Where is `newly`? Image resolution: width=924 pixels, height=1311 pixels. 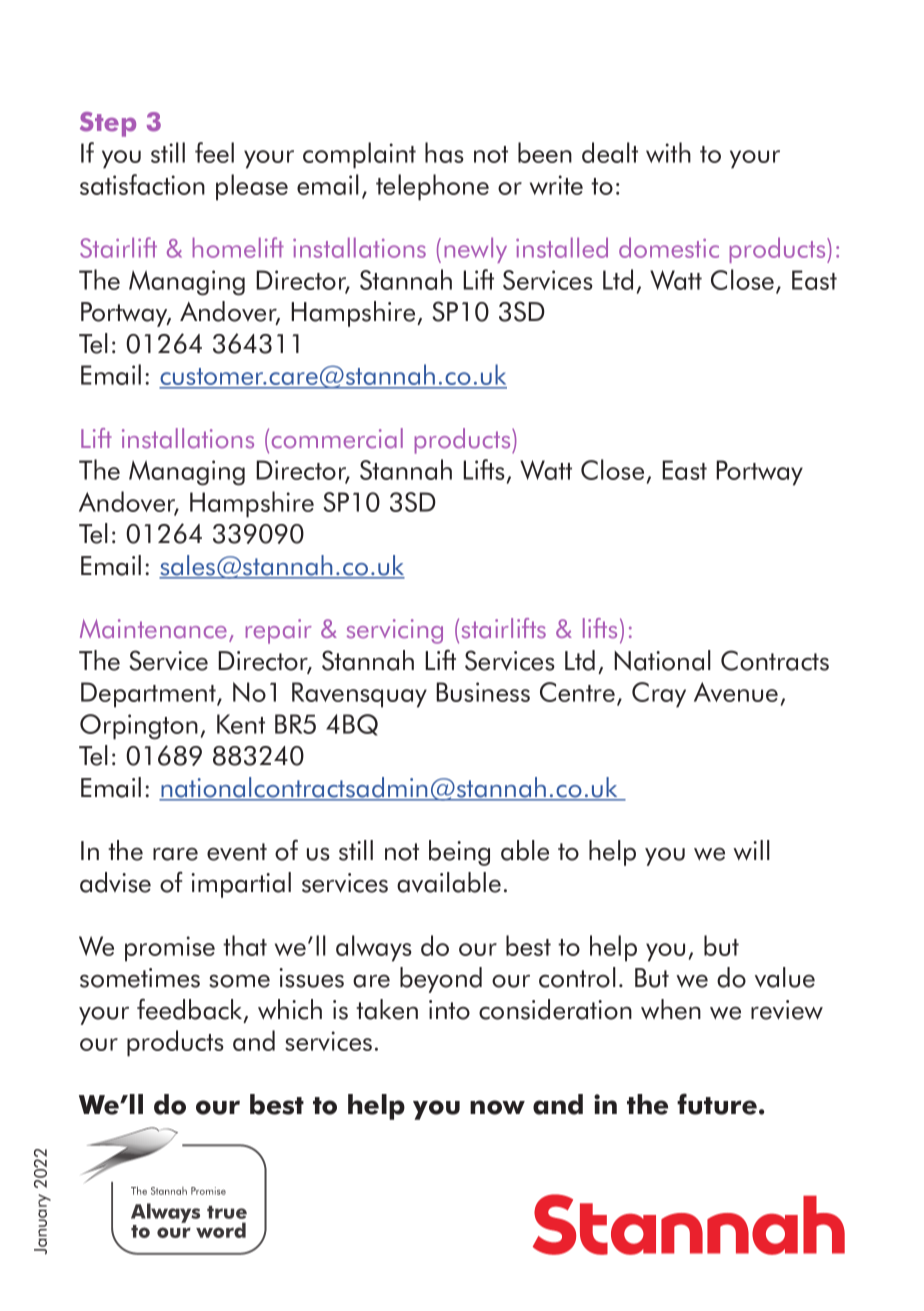 newly is located at coordinates (476, 250).
